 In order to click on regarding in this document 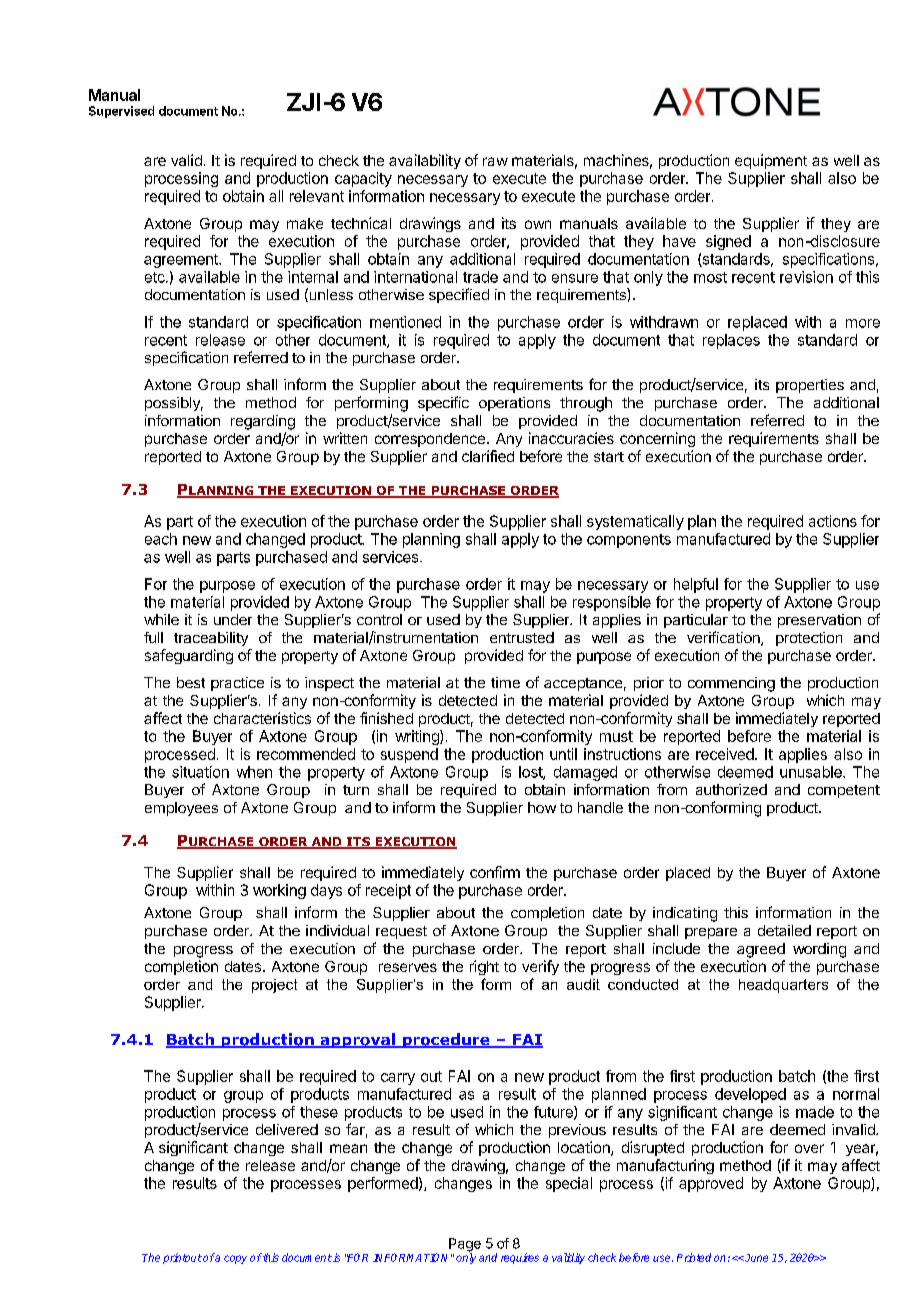, I will do `click(263, 422)`.
